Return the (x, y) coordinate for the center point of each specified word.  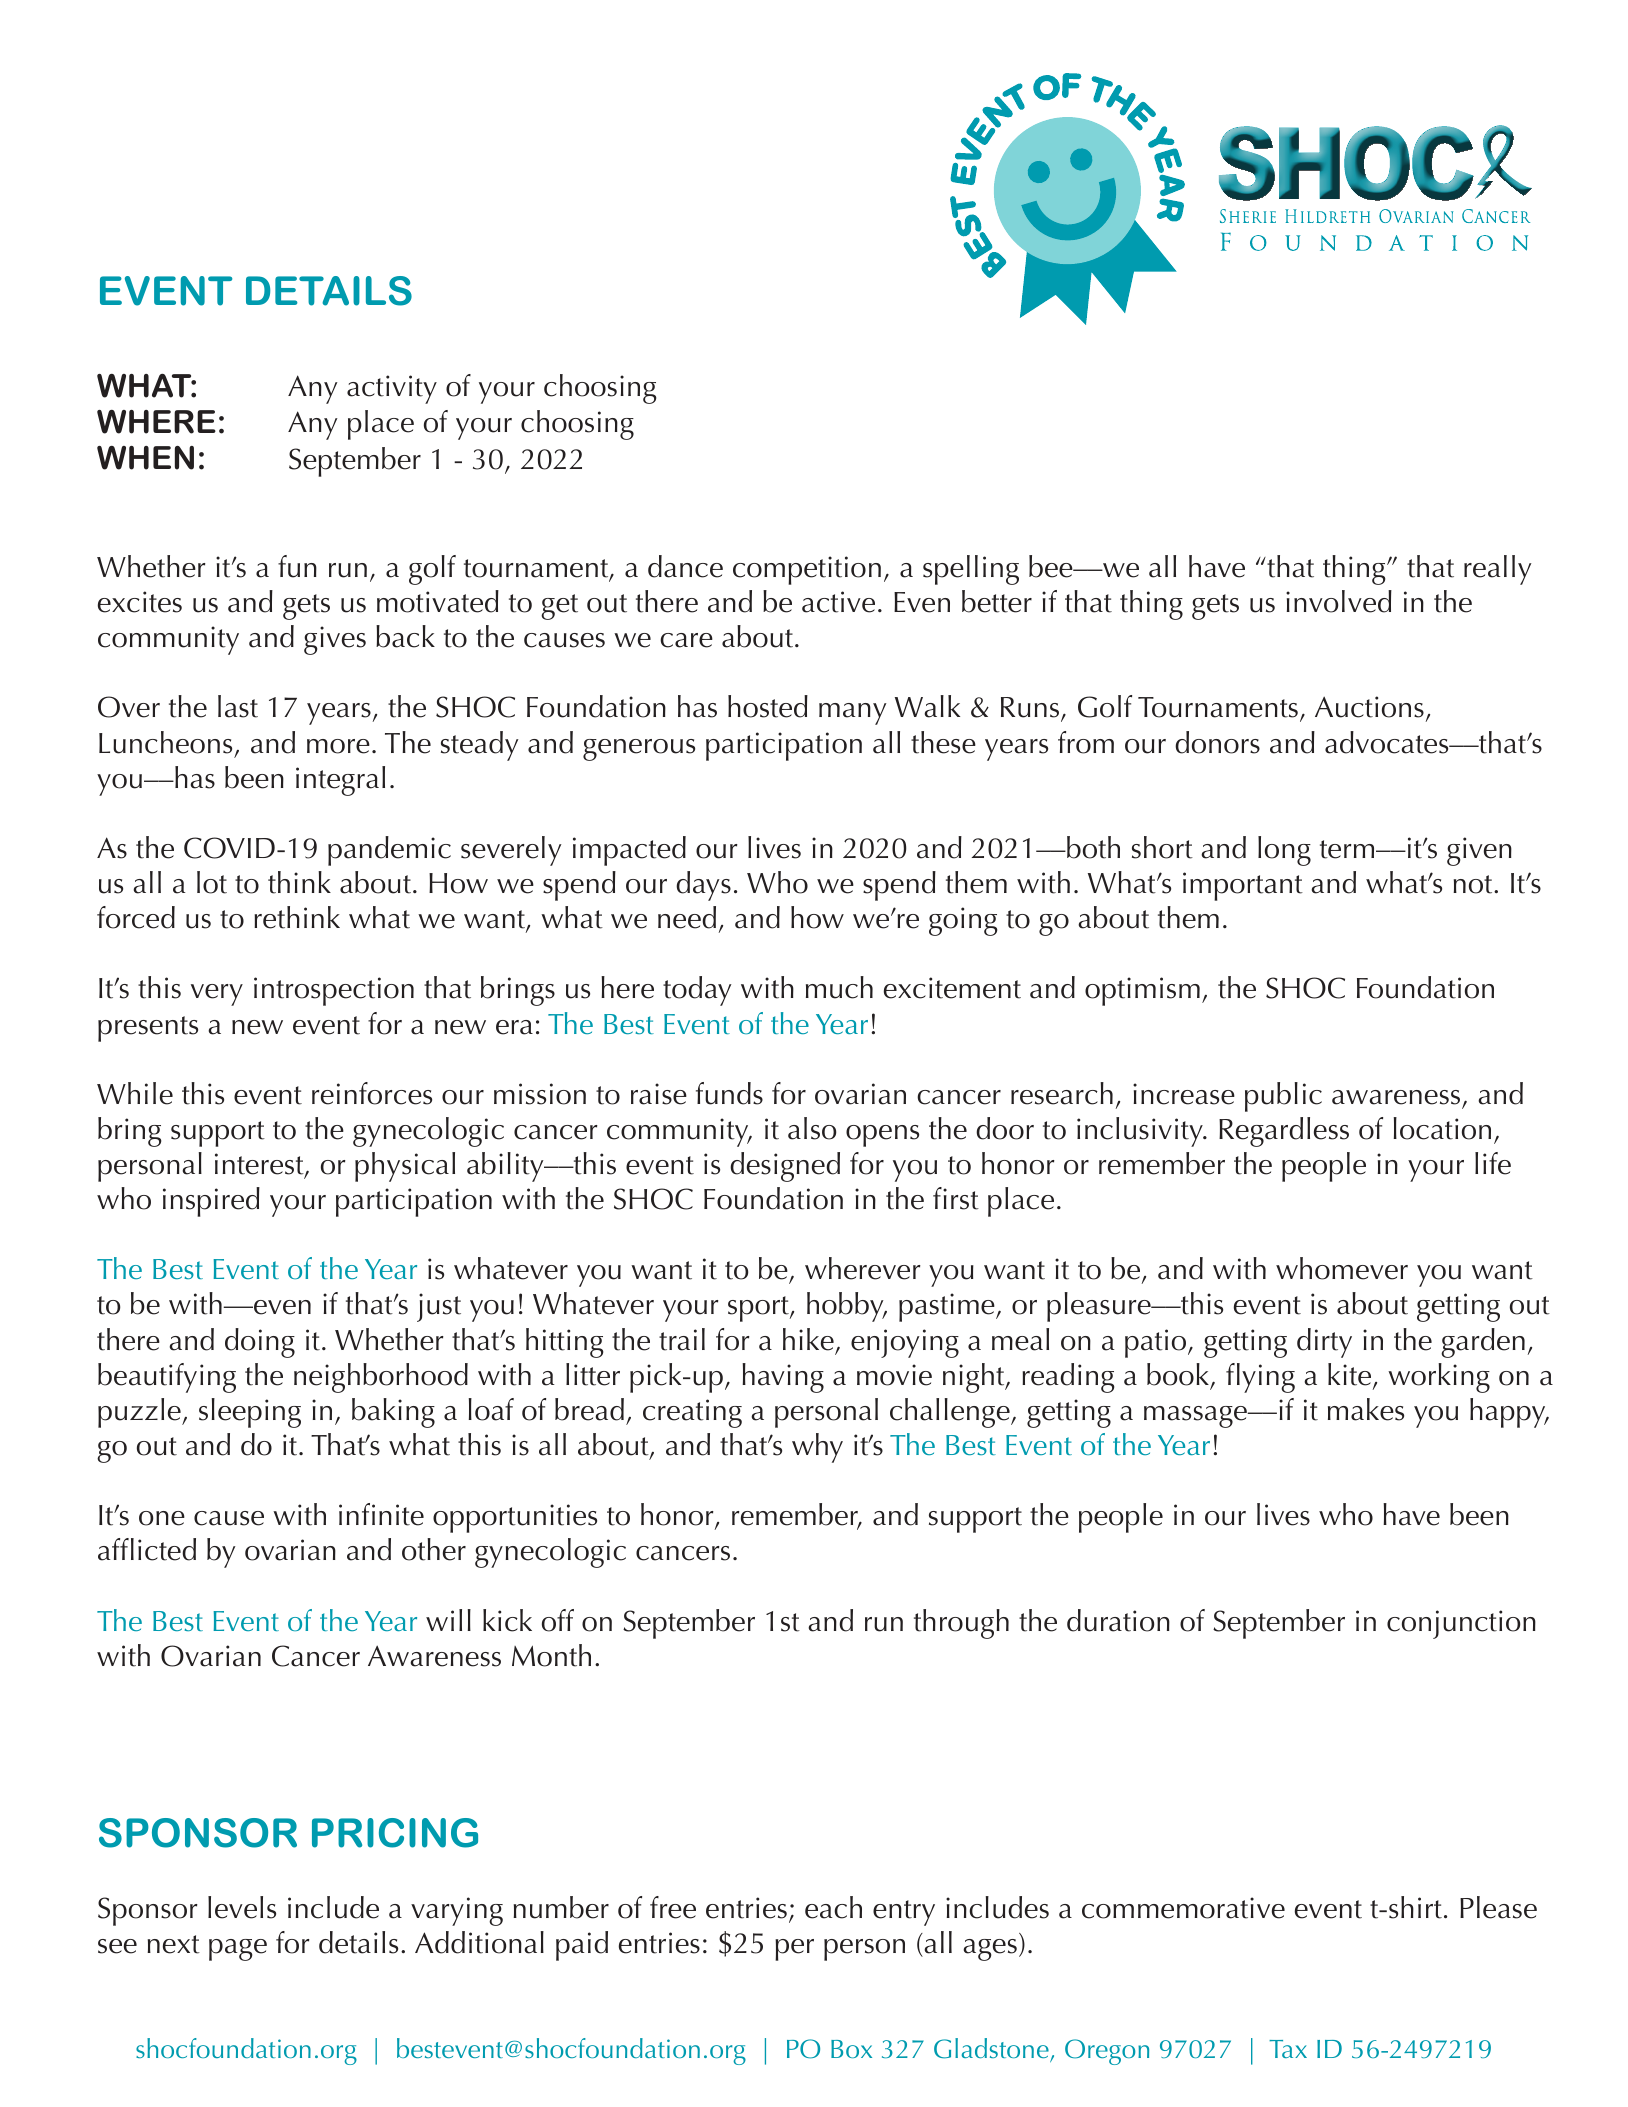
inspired (211, 1202)
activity (392, 389)
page (238, 1950)
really (1498, 570)
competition (807, 570)
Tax (1288, 2049)
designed (785, 1167)
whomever (1342, 1268)
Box (851, 2049)
